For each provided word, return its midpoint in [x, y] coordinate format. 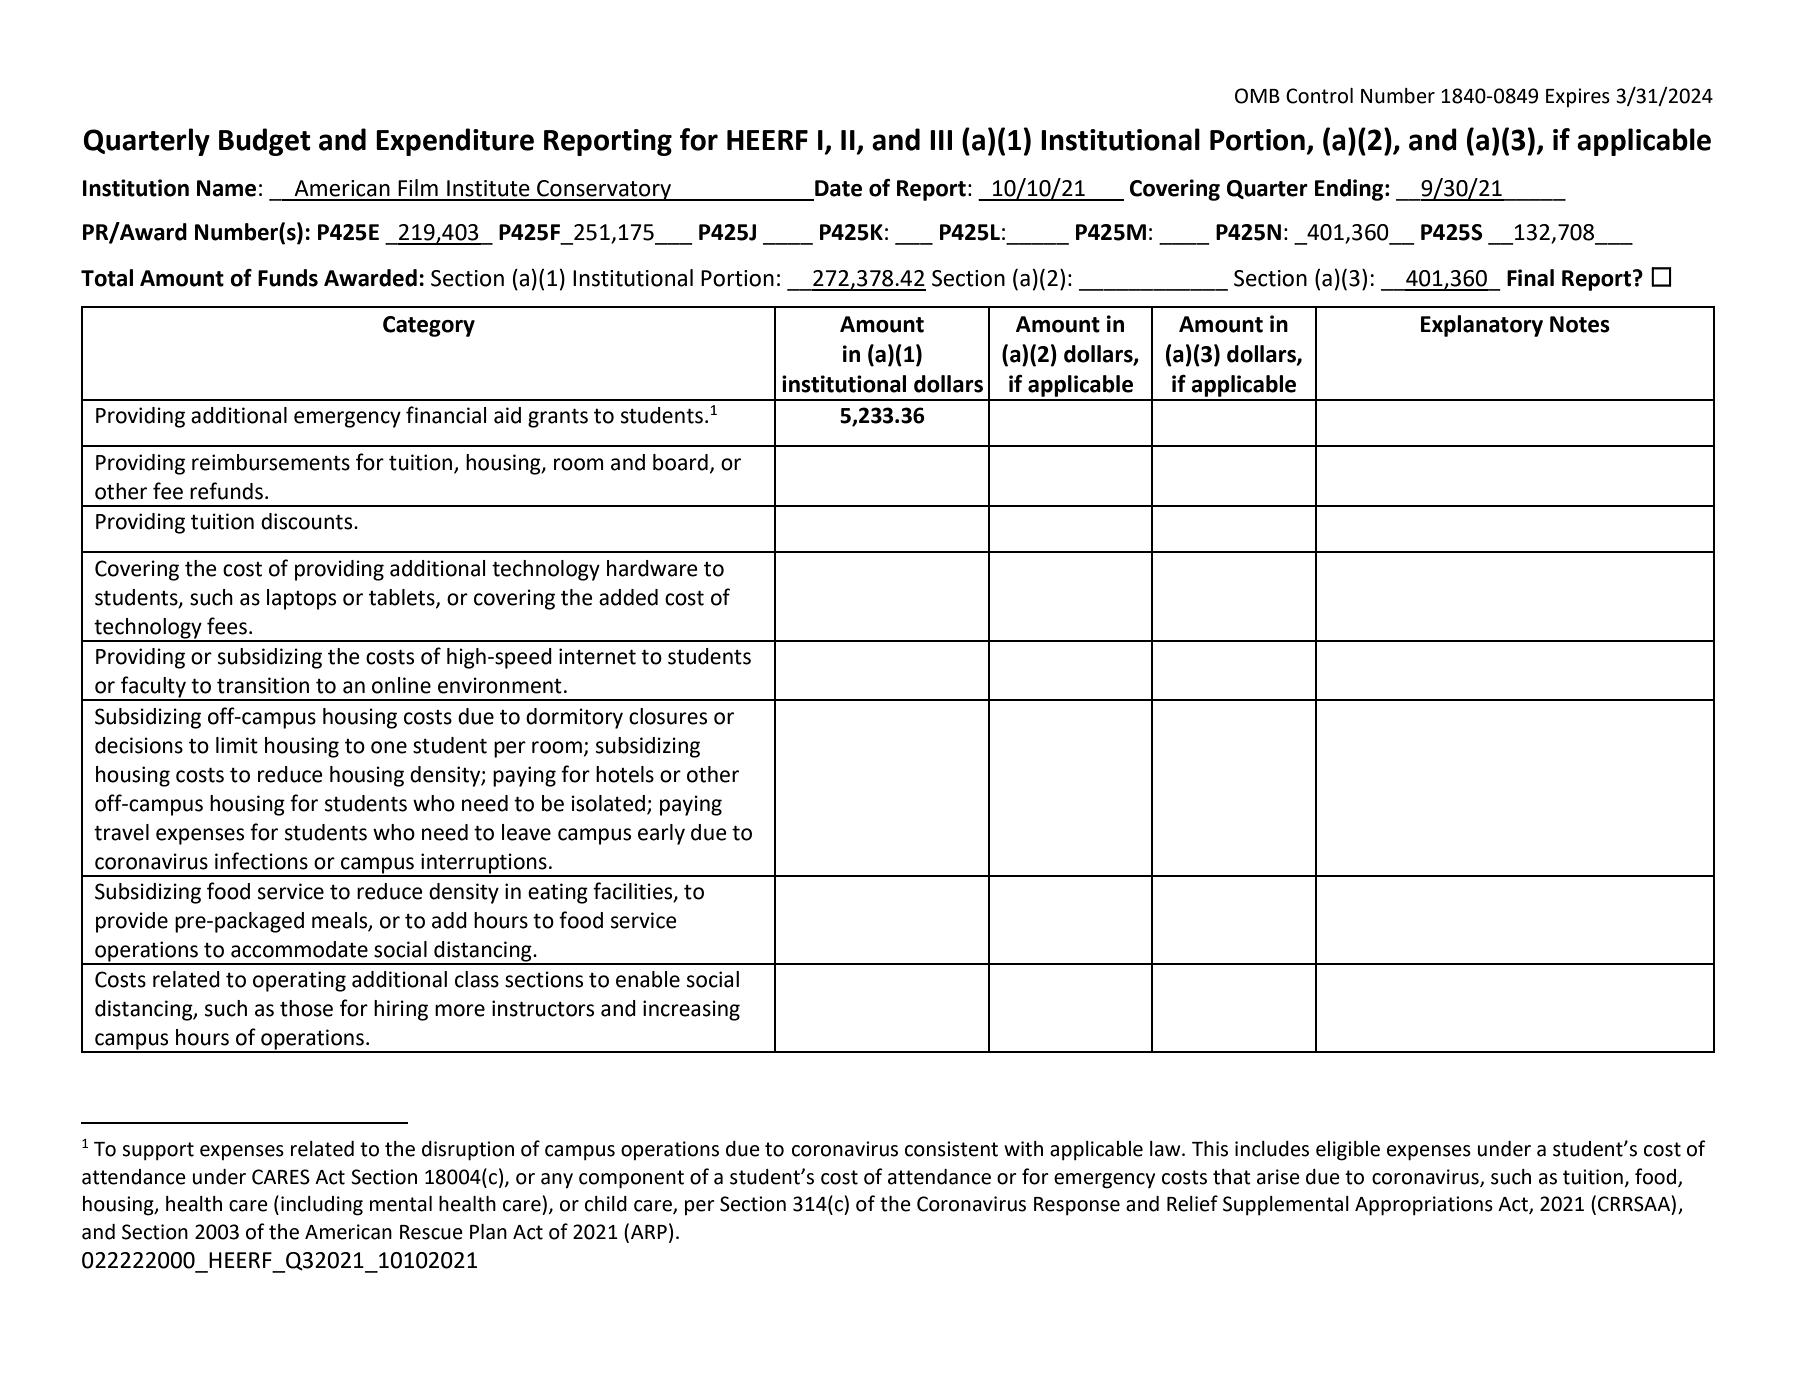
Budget [265, 142]
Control [1319, 96]
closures [668, 716]
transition [263, 685]
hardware [652, 568]
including [322, 1206]
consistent [951, 1149]
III [941, 140]
